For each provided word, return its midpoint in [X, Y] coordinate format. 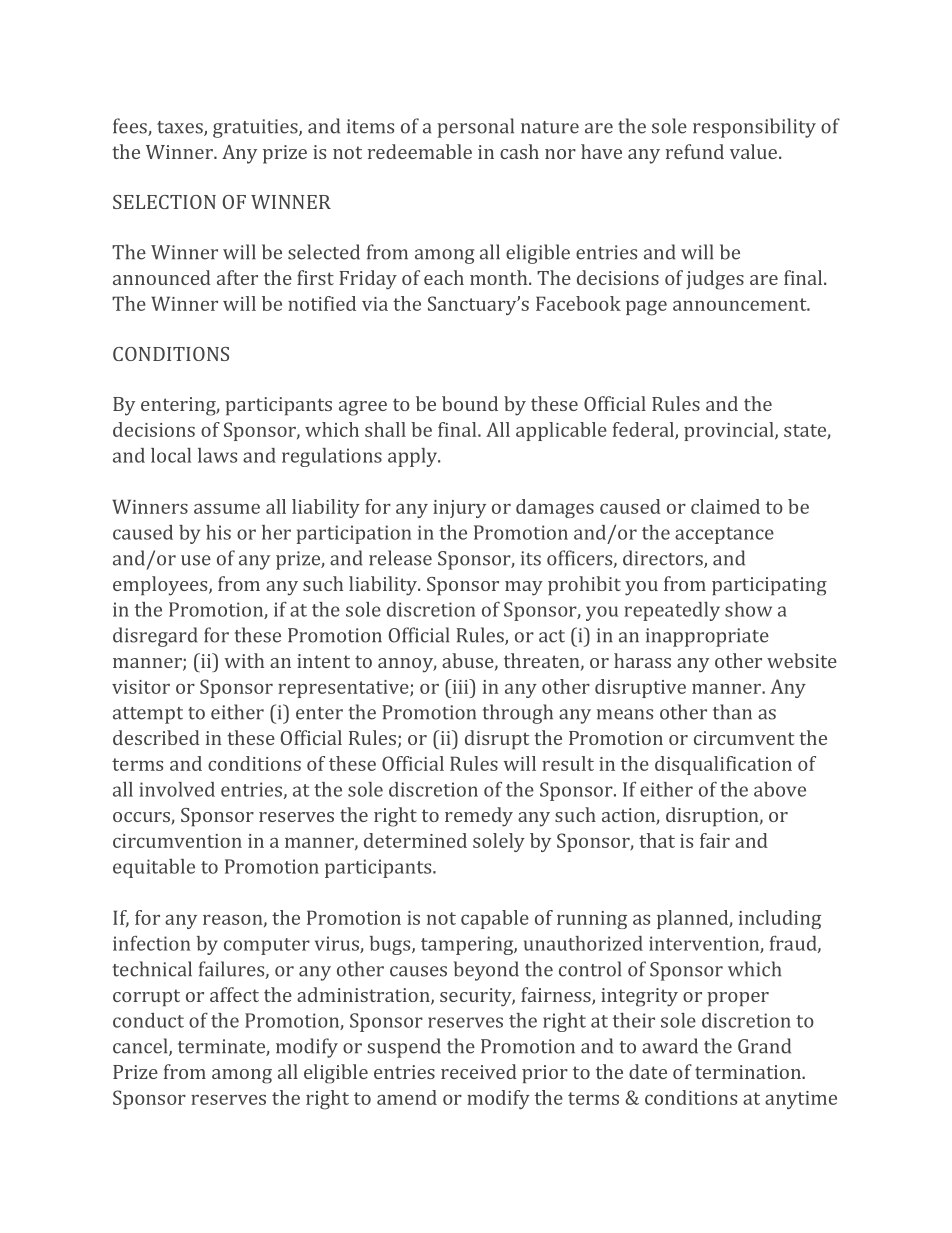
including [780, 919]
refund [695, 151]
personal [475, 128]
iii [460, 686]
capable [495, 919]
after [237, 277]
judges [715, 280]
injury [459, 509]
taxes [181, 128]
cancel [141, 1047]
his [218, 532]
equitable [154, 868]
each [444, 277]
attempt [148, 715]
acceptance [724, 535]
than [732, 712]
